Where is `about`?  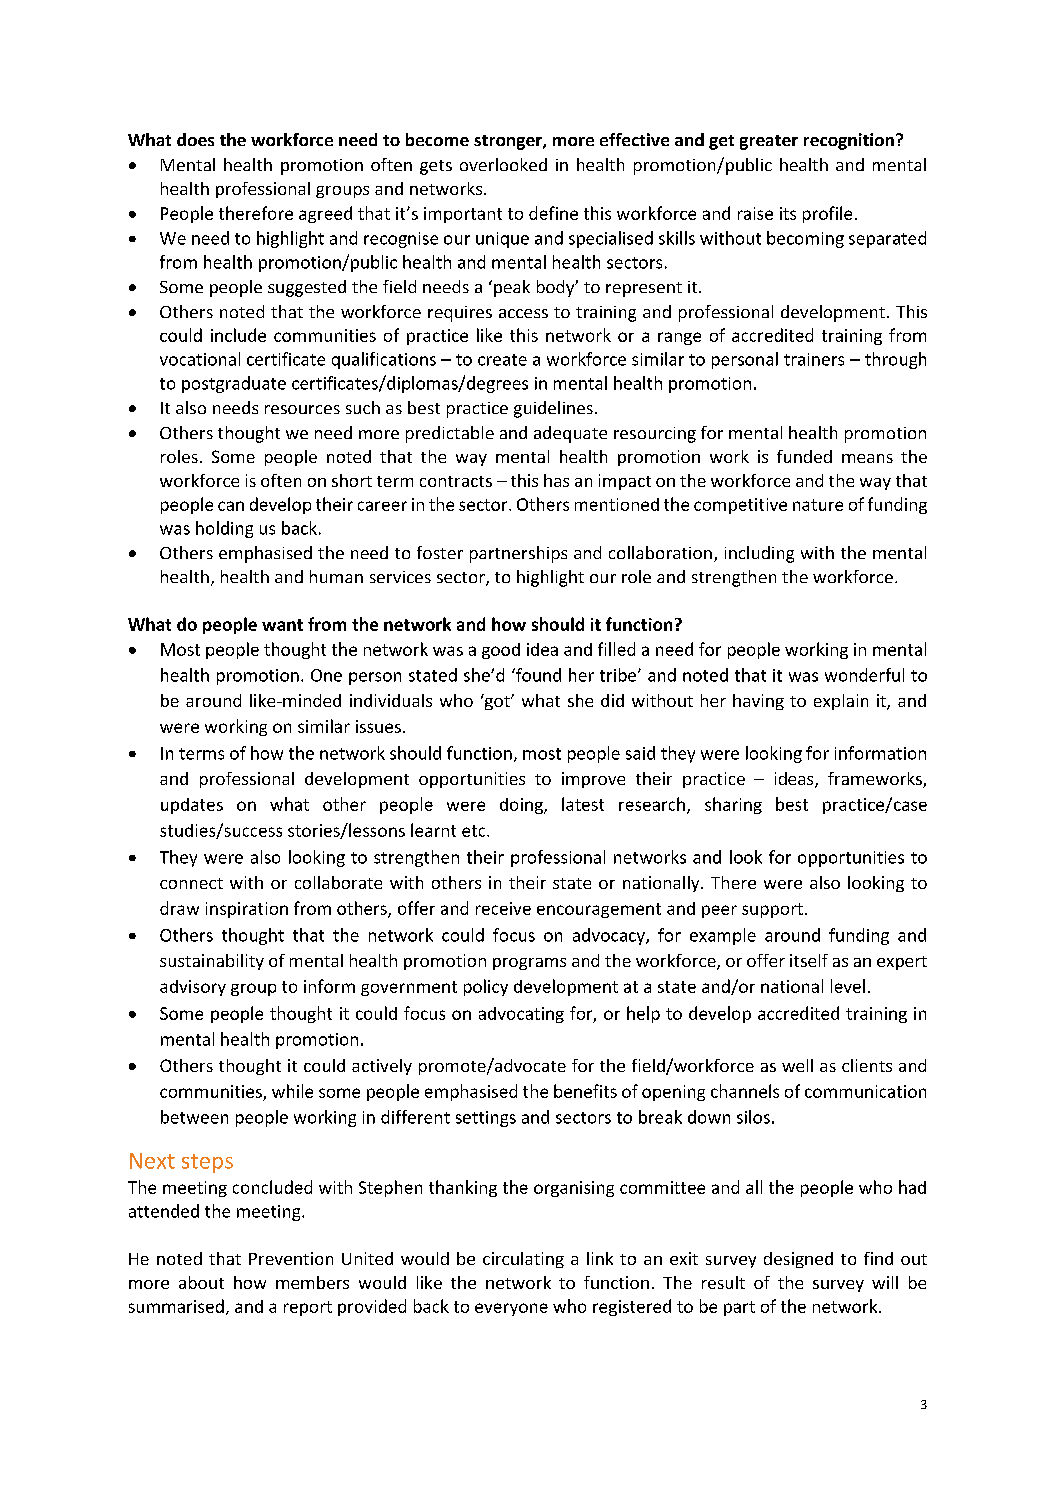
about is located at coordinates (201, 1282).
